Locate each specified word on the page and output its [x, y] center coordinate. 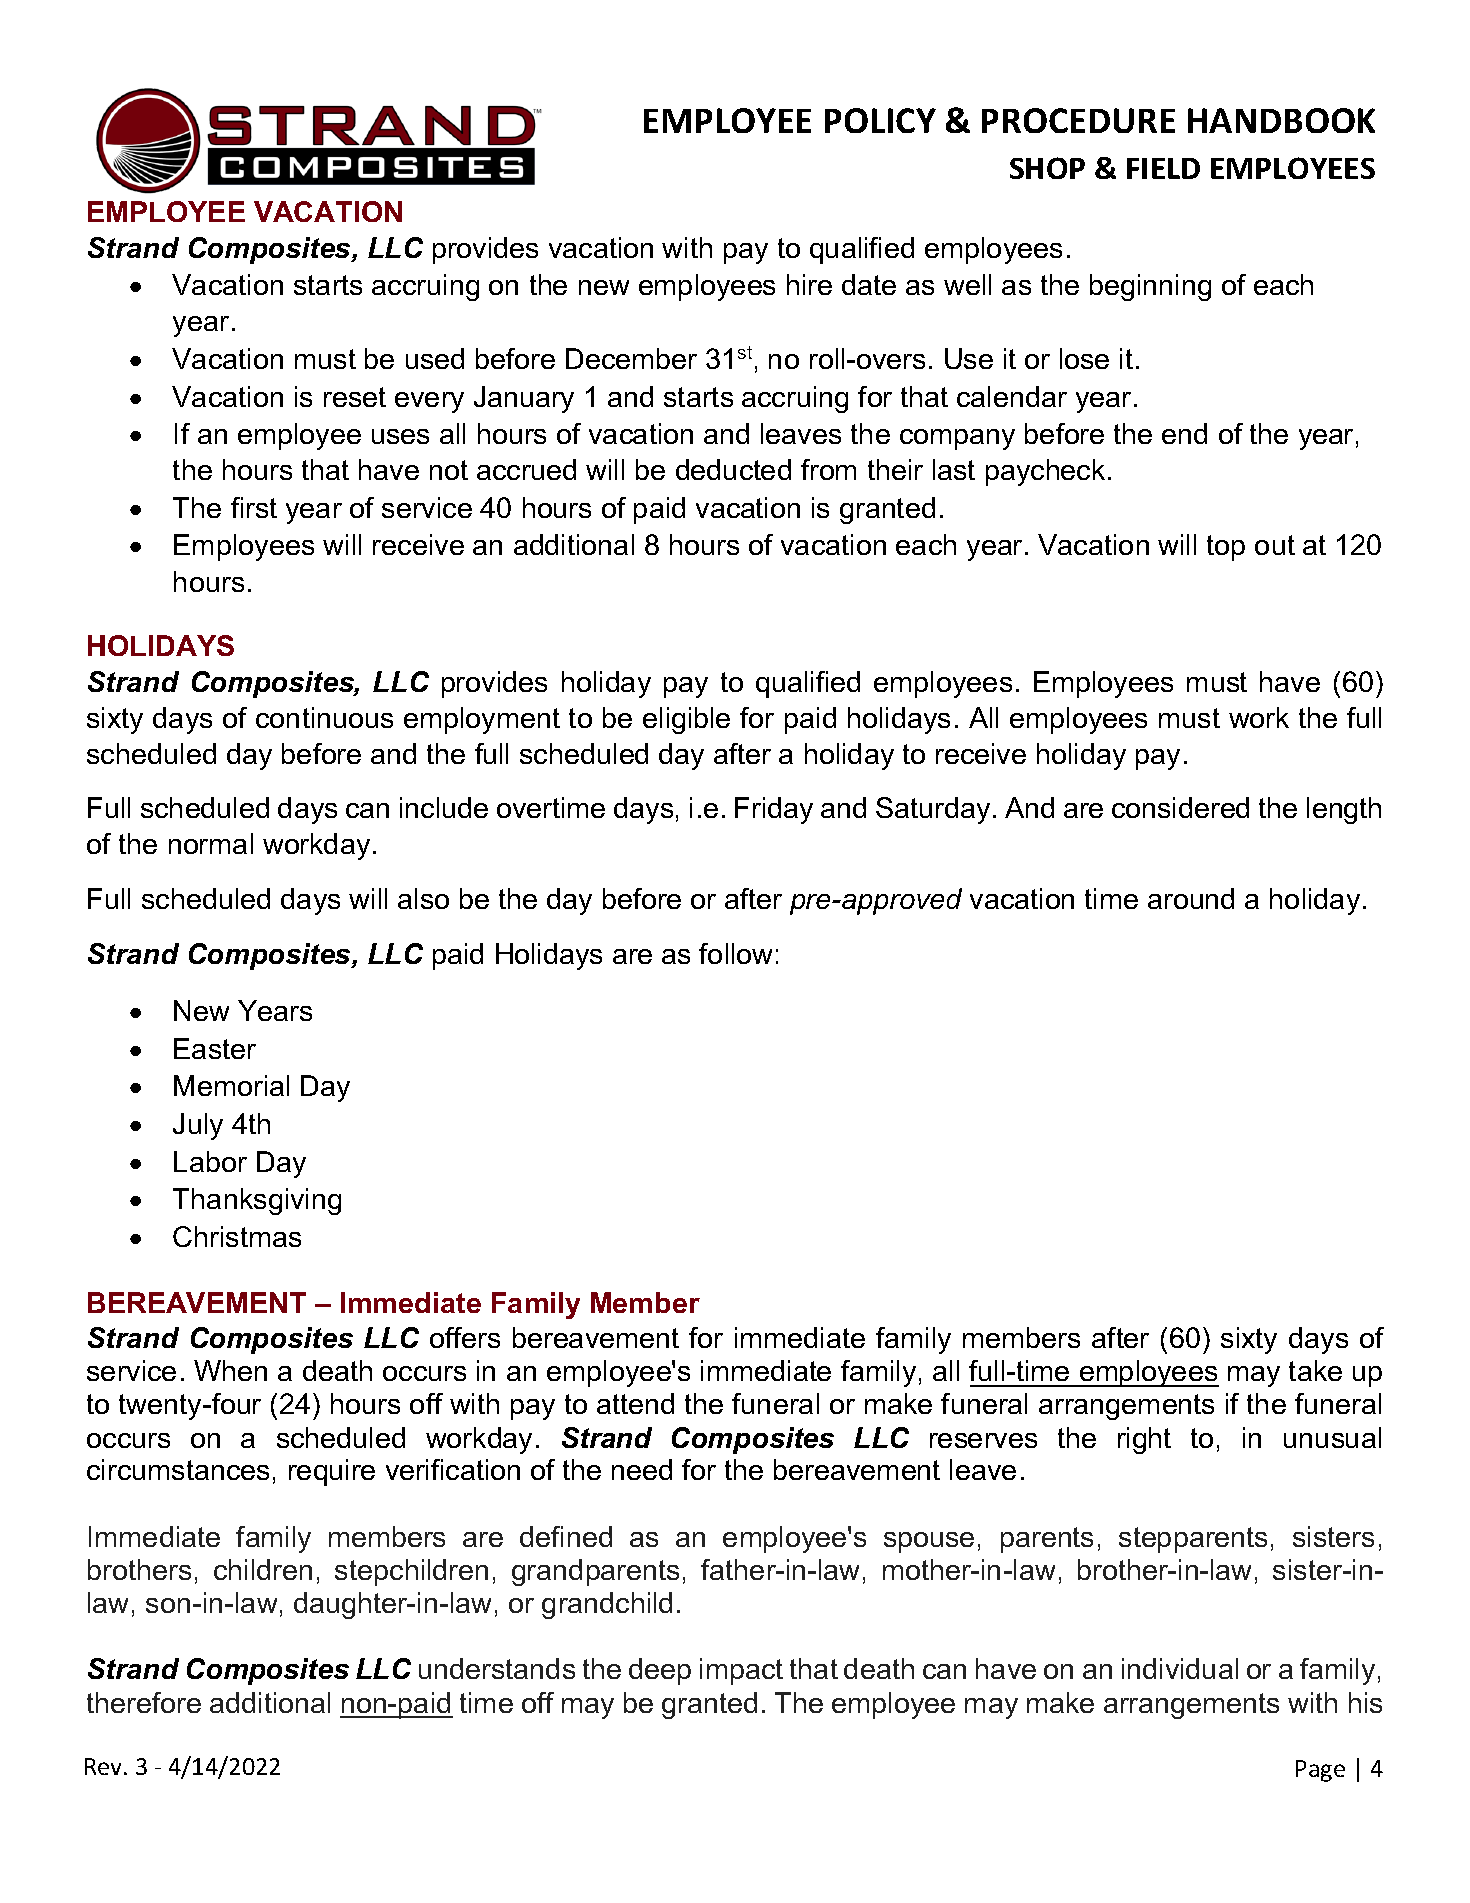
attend [635, 1403]
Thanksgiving [257, 1201]
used [435, 358]
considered [1180, 807]
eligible [686, 720]
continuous [324, 717]
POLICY [880, 120]
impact [741, 1671]
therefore [144, 1702]
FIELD [1163, 168]
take [1315, 1370]
